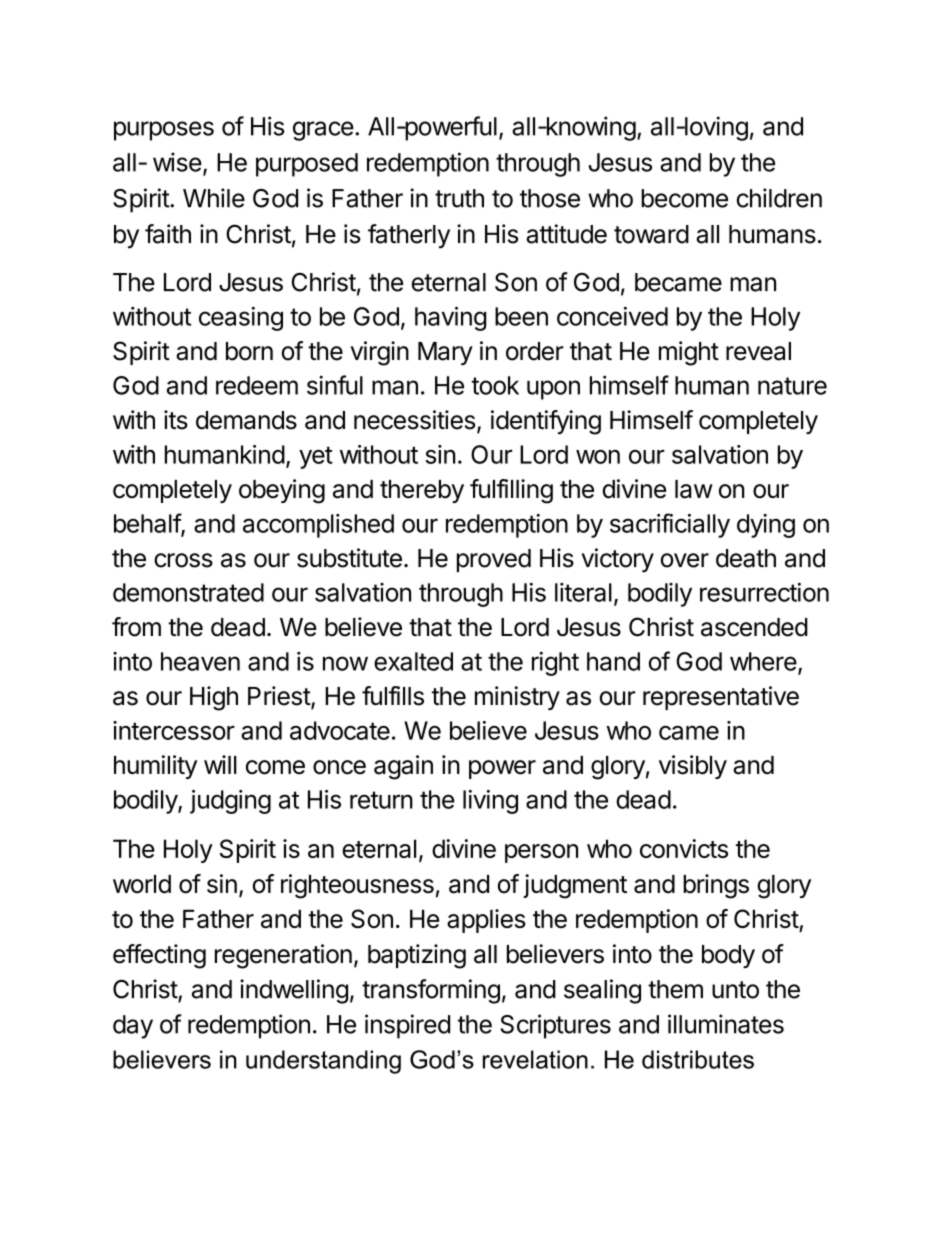 Image resolution: width=952 pixels, height=1233 pixels. Describe the element at coordinates (684, 848) in the screenshot. I see `convicts` at that location.
